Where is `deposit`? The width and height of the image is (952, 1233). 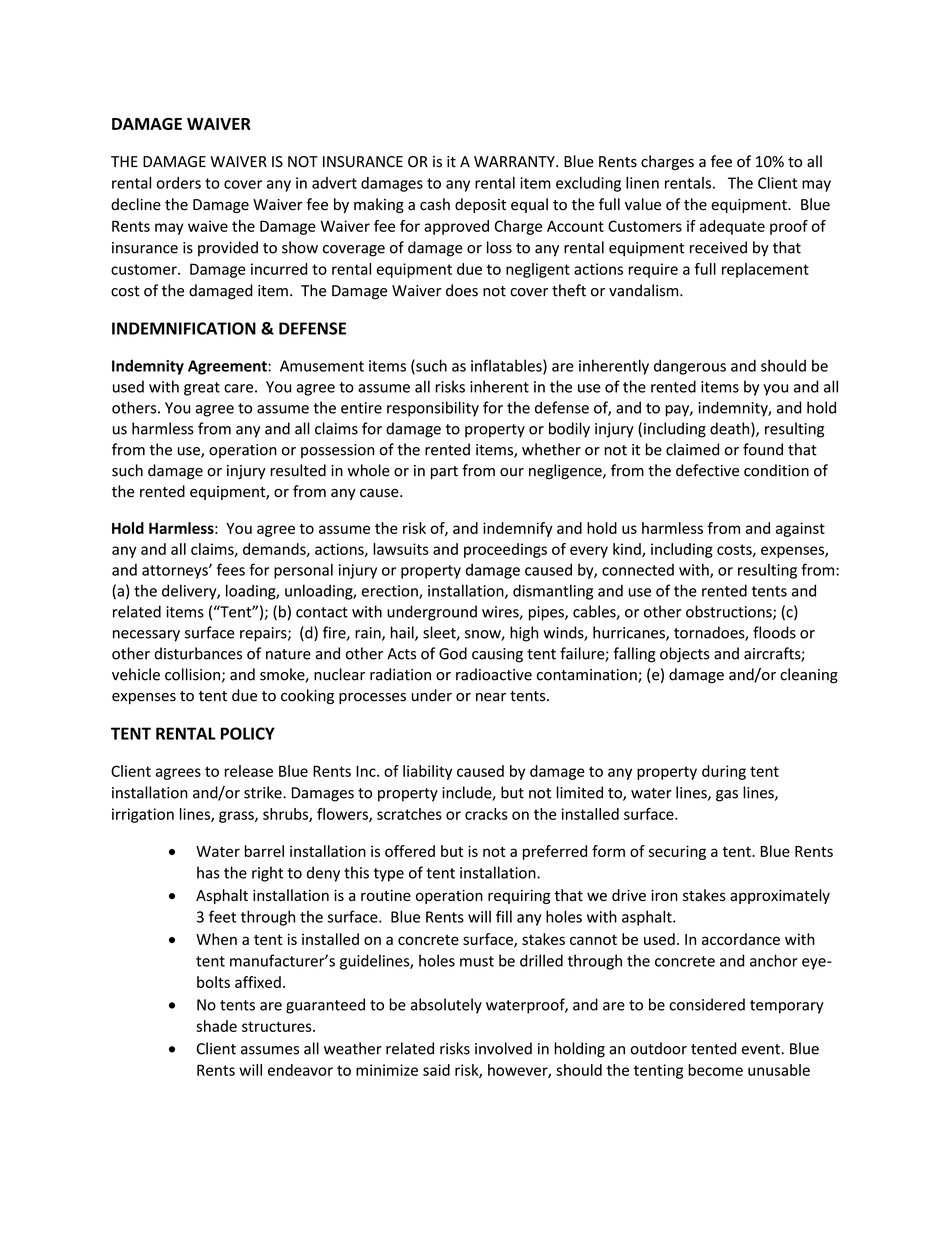
deposit is located at coordinates (480, 205).
